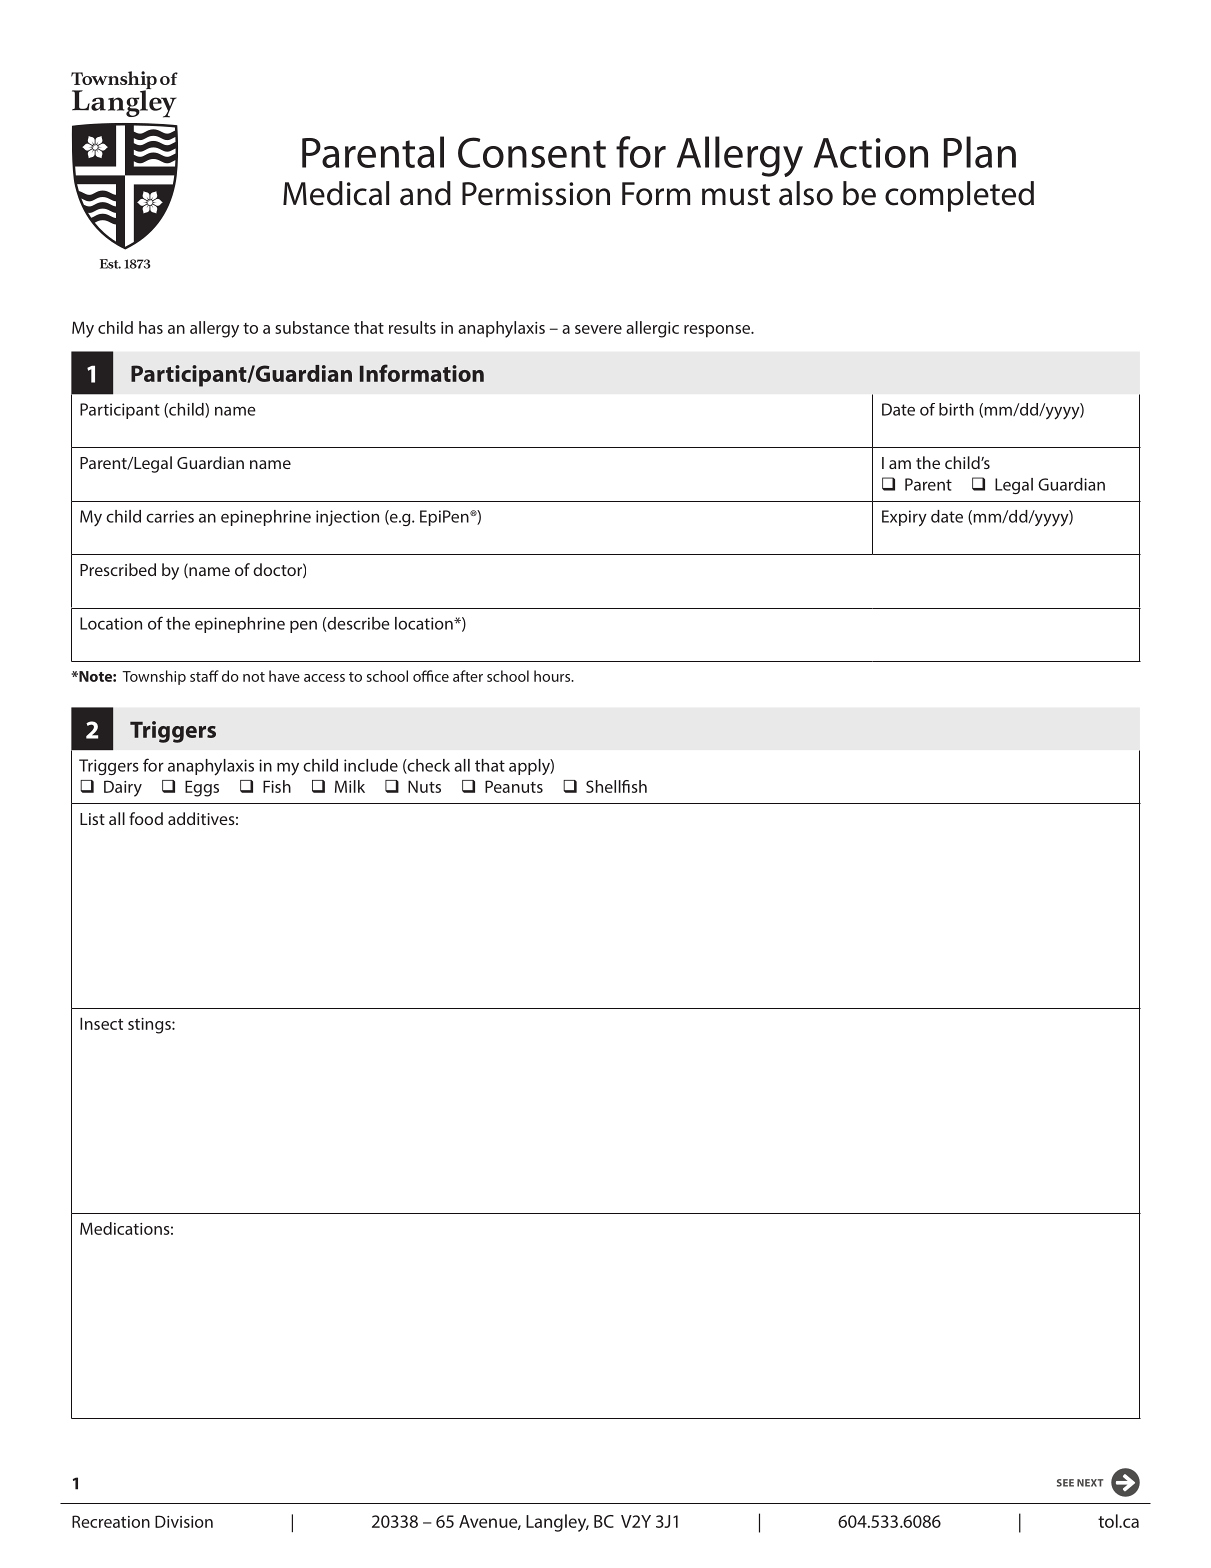 The width and height of the document is (1211, 1568). What do you see at coordinates (959, 196) in the document?
I see `completed` at bounding box center [959, 196].
